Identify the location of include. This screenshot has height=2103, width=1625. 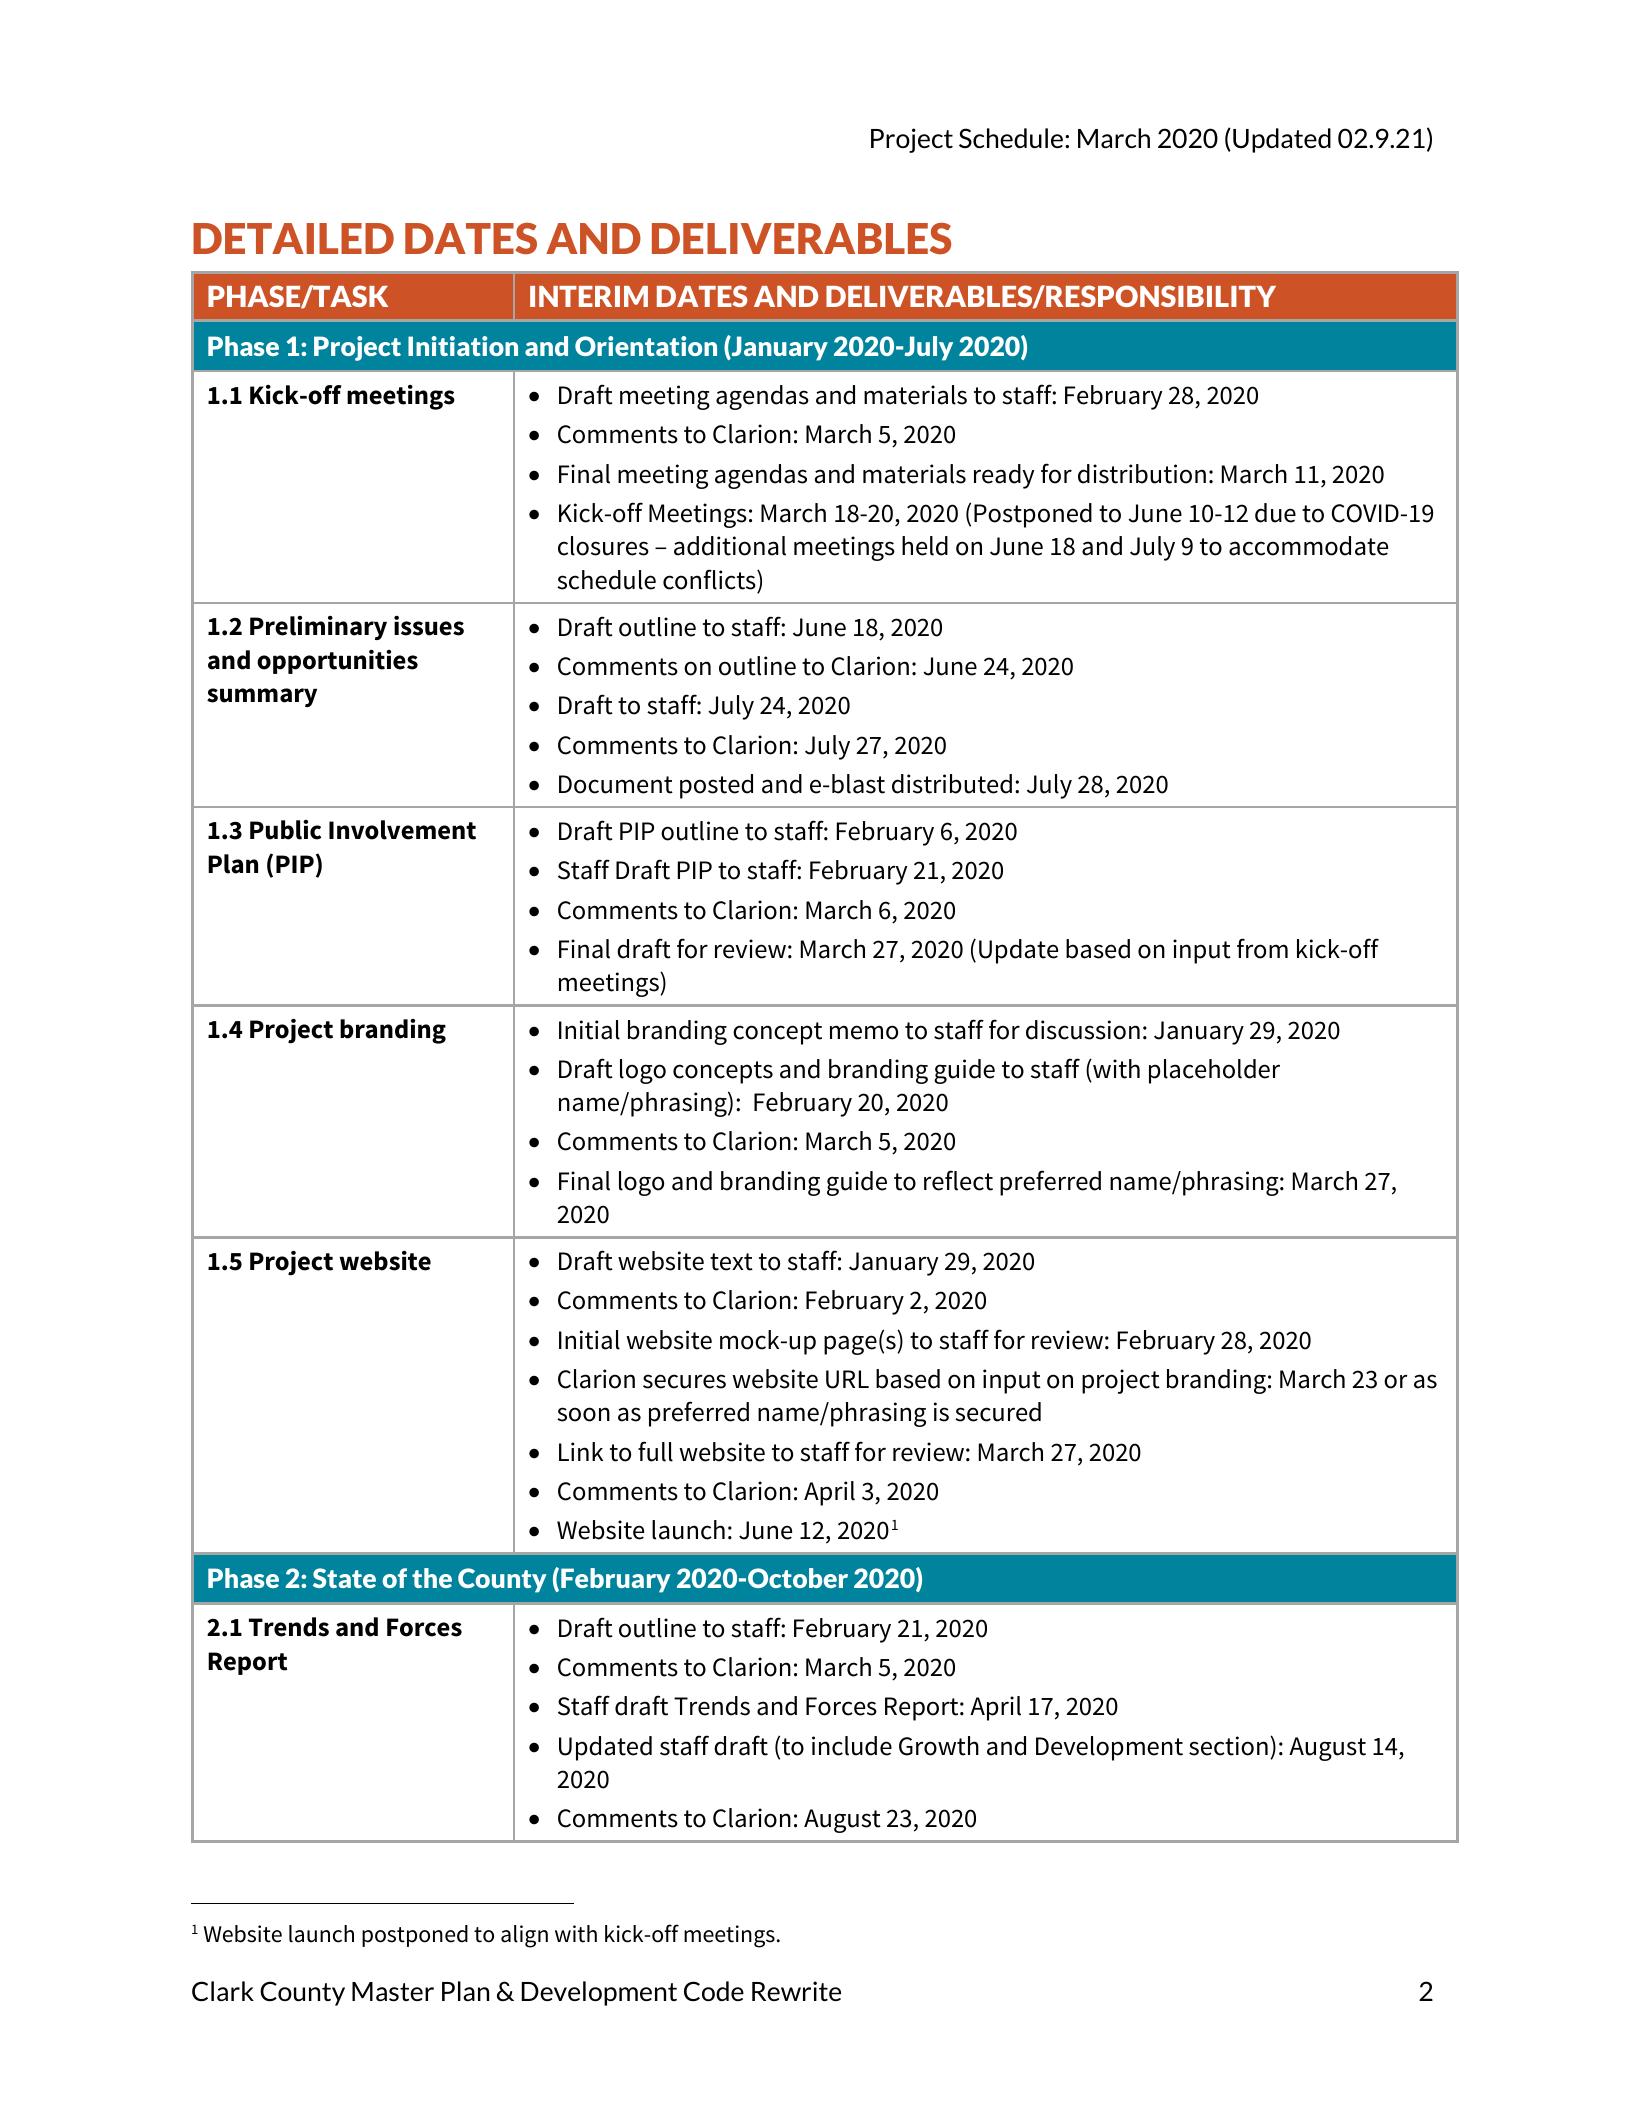
(852, 1746).
